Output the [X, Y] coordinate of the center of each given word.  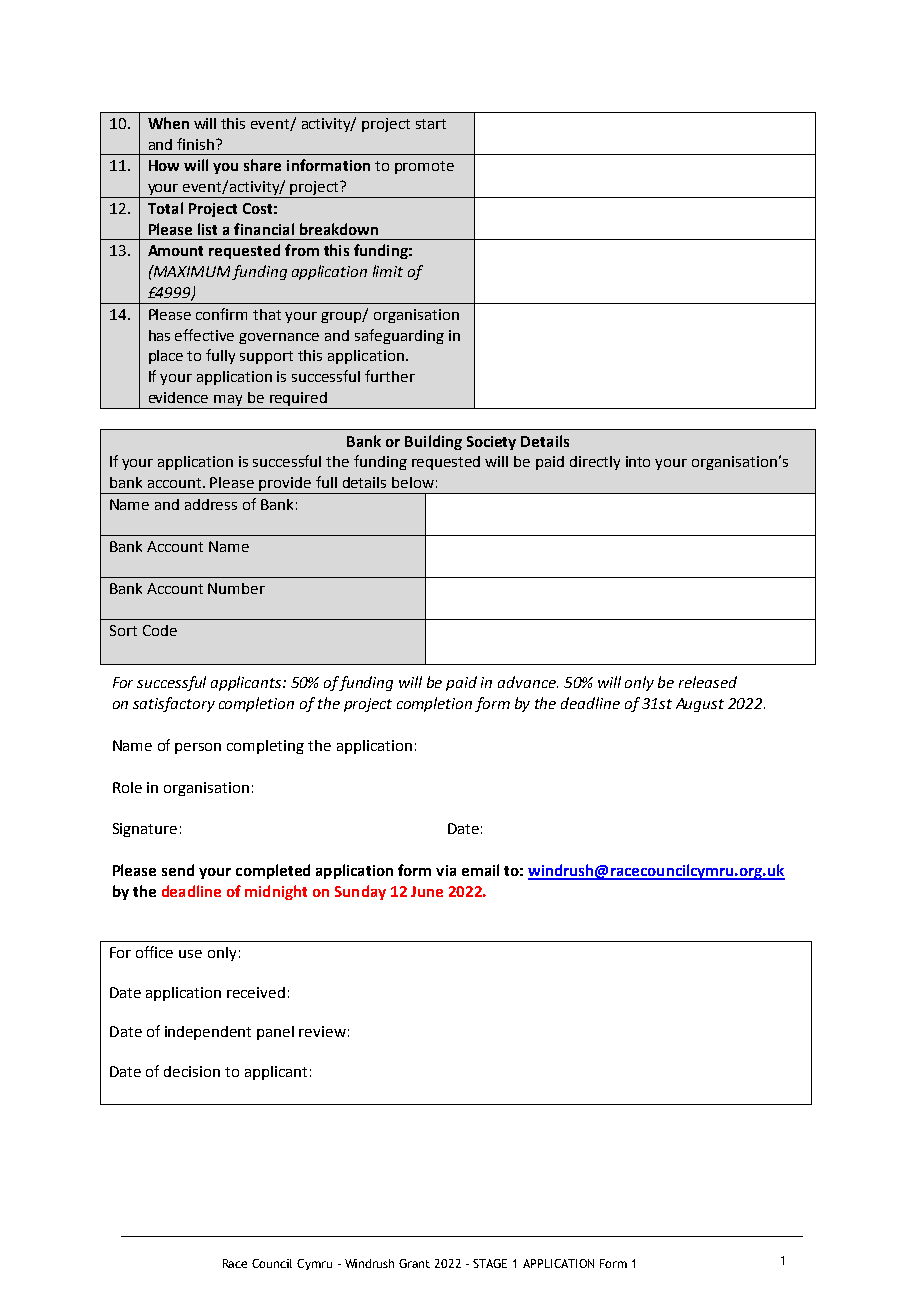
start [431, 124]
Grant [414, 1263]
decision [192, 1071]
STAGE [490, 1263]
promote [424, 167]
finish [195, 144]
